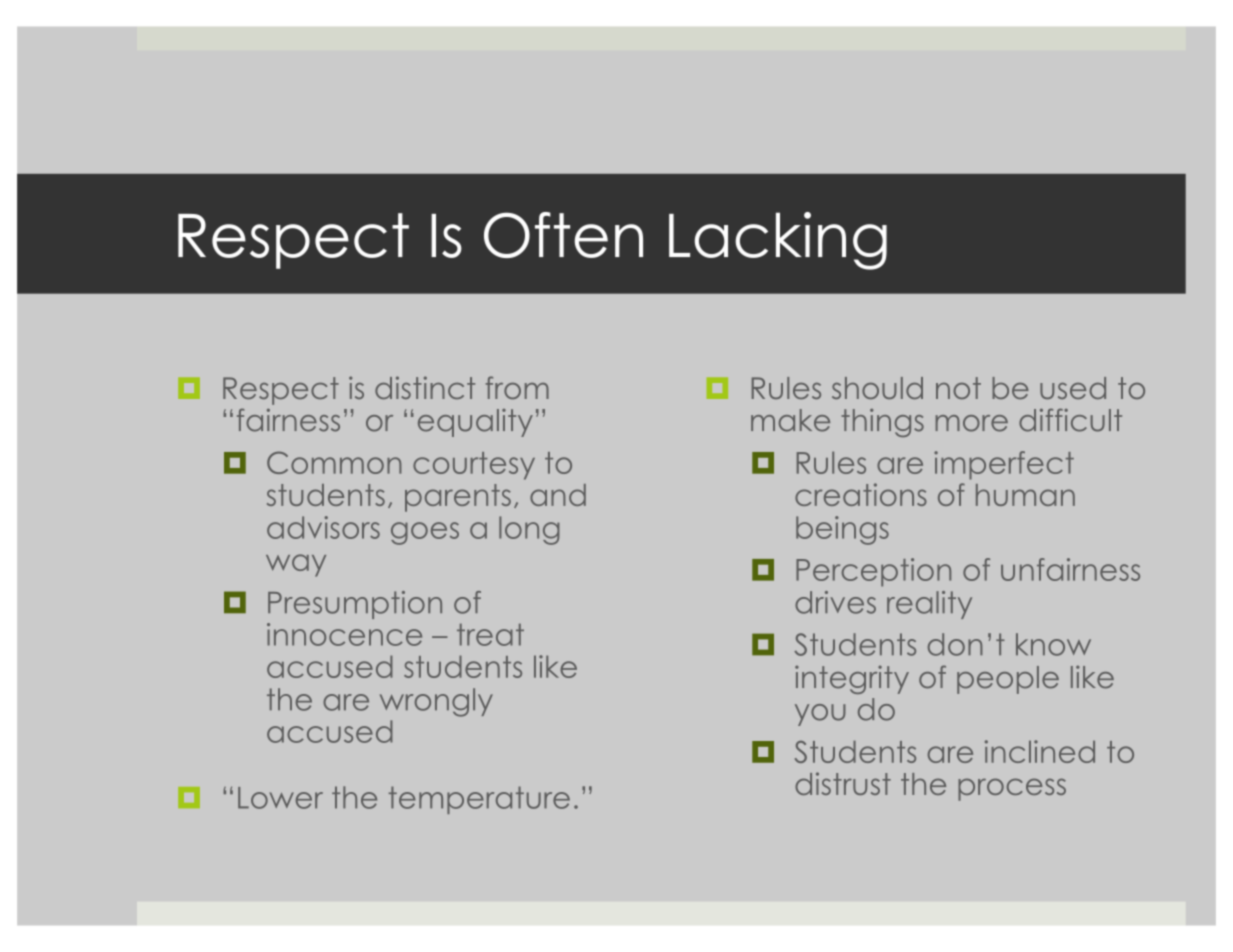  I want to click on not, so click(958, 388).
